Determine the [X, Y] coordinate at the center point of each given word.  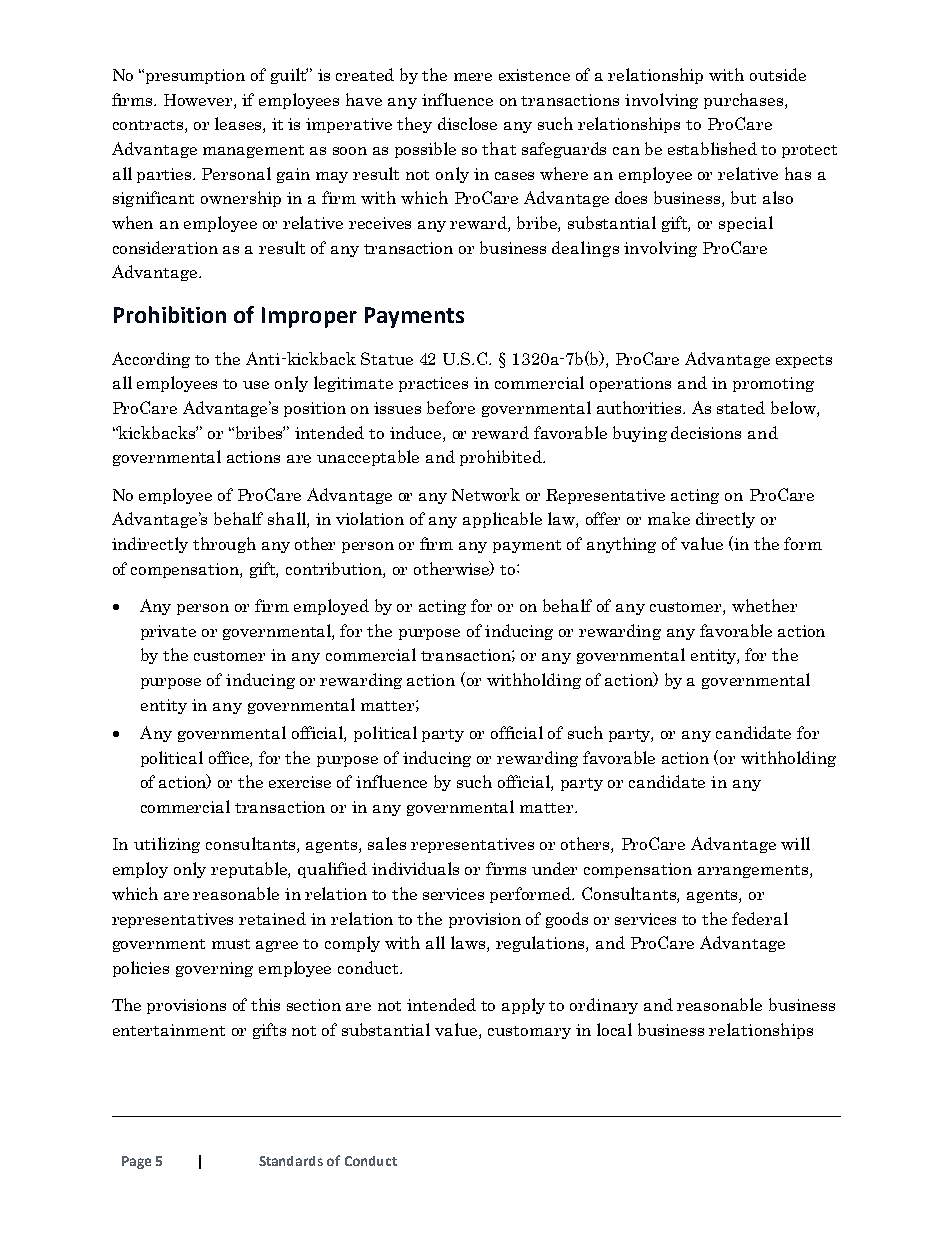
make [669, 518]
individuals [415, 868]
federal [760, 918]
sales [387, 843]
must [231, 944]
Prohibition [170, 314]
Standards [291, 1161]
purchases [745, 101]
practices [433, 384]
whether [764, 605]
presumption [195, 76]
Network [486, 494]
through [224, 545]
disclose [467, 123]
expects [804, 361]
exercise [300, 782]
